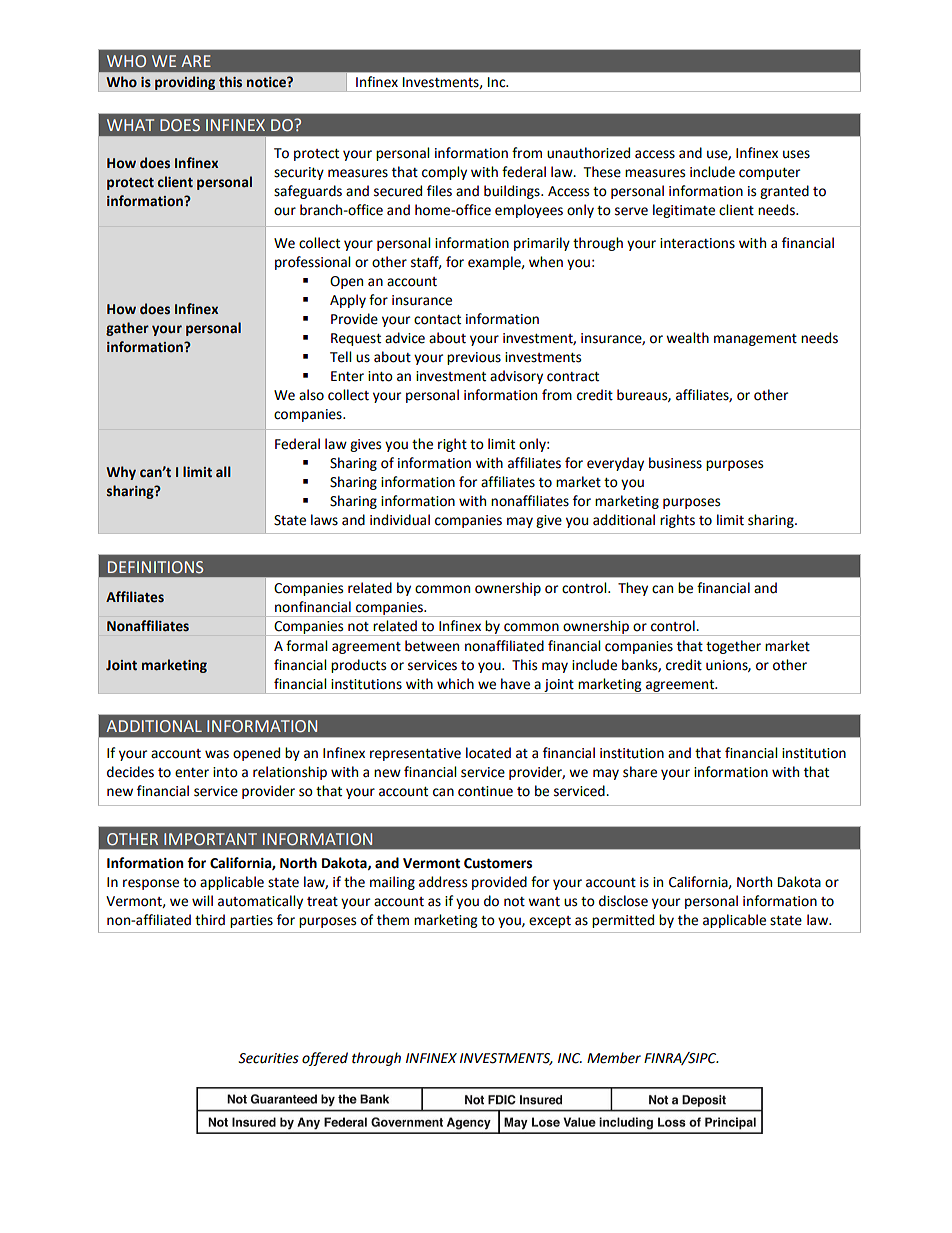 The image size is (952, 1233). What do you see at coordinates (268, 1058) in the screenshot?
I see `Securities` at bounding box center [268, 1058].
